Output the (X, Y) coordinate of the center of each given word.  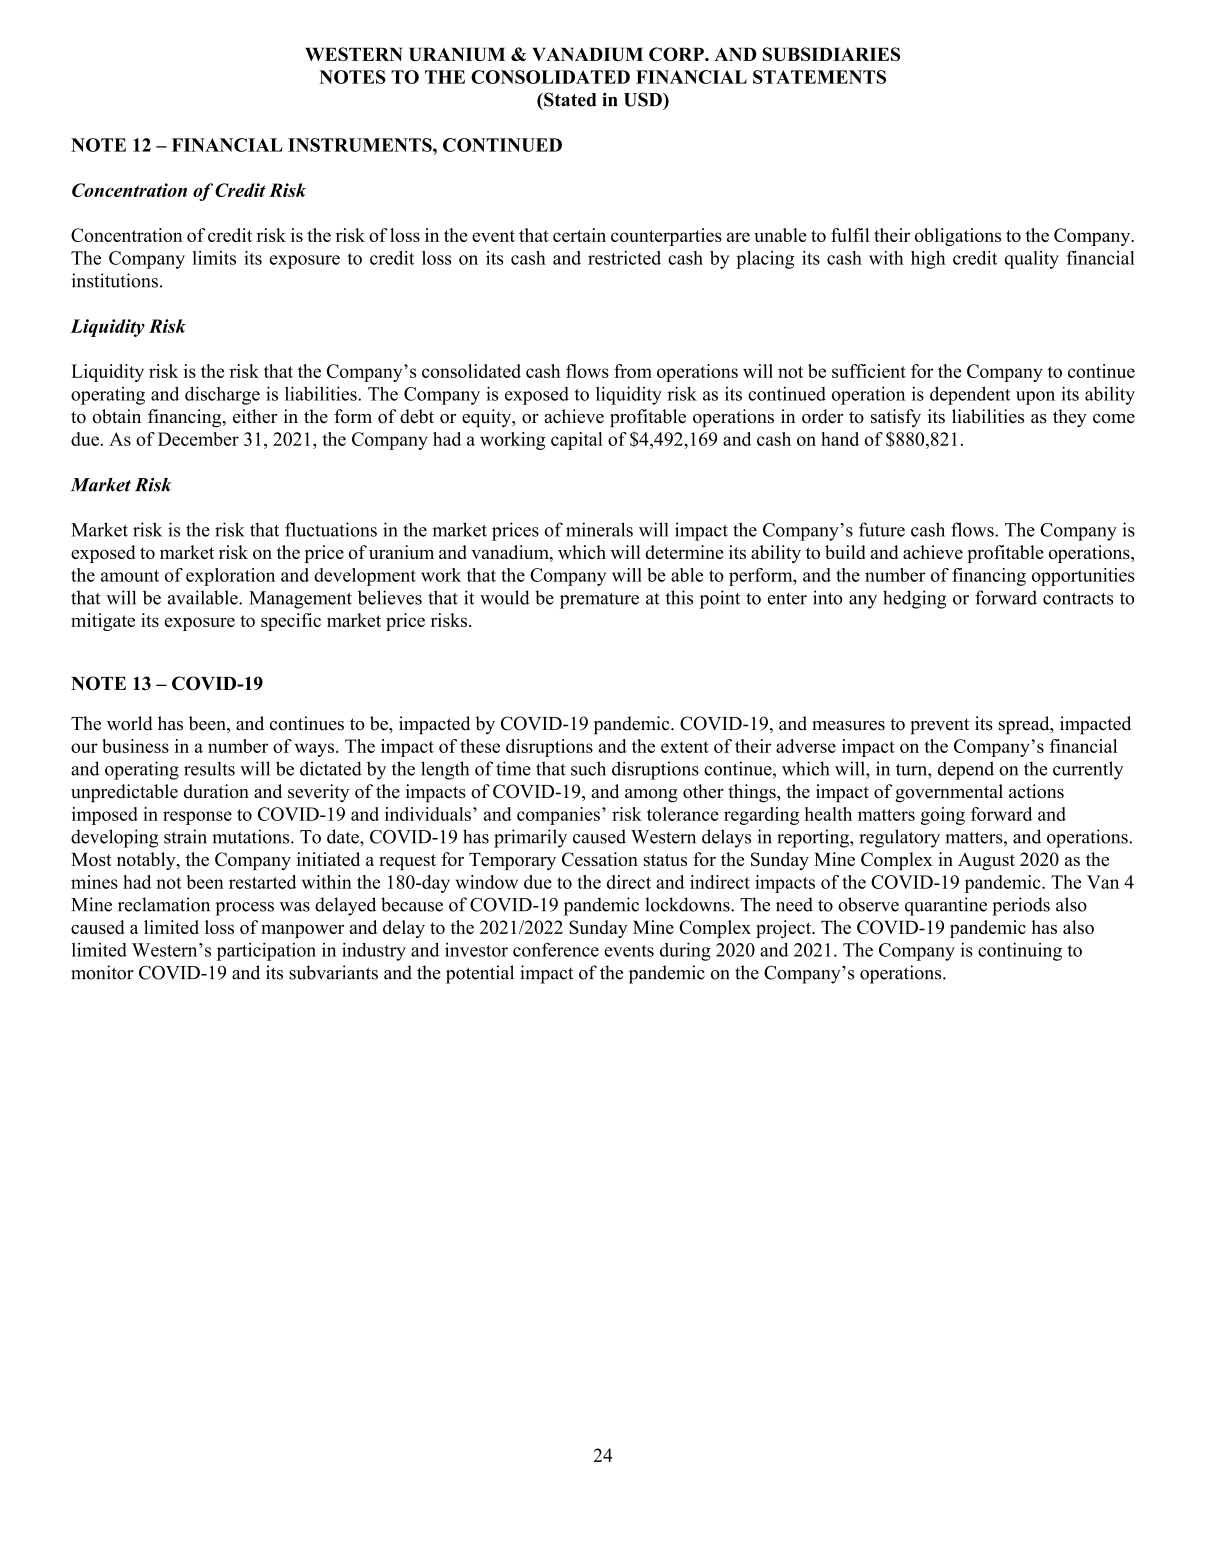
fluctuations (331, 529)
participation (266, 951)
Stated (569, 99)
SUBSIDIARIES (831, 54)
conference (556, 949)
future (882, 529)
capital (577, 441)
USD (644, 99)
